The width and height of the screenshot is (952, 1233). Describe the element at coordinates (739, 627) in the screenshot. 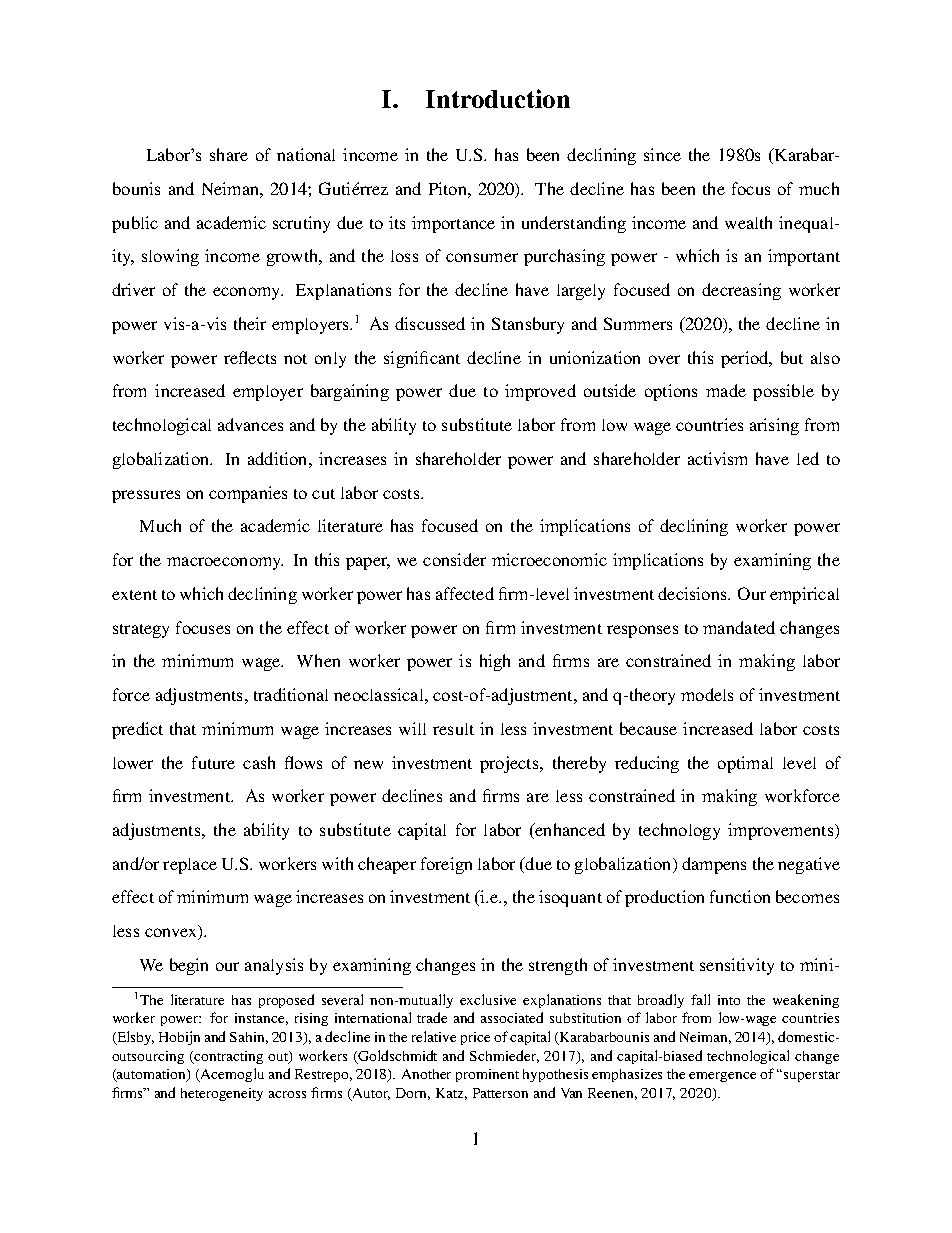

I see `mandated` at that location.
